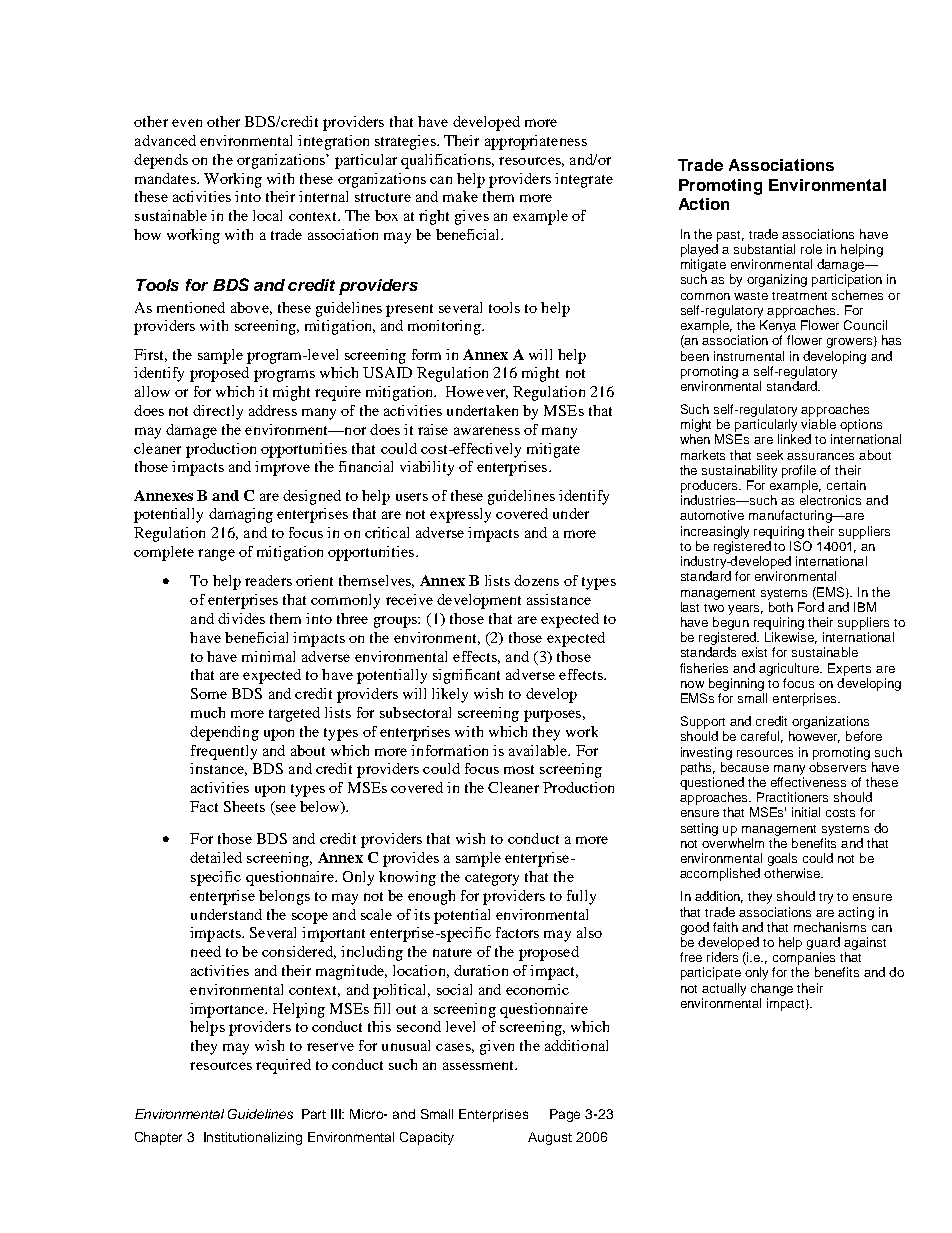  What do you see at coordinates (284, 897) in the screenshot?
I see `belongs` at bounding box center [284, 897].
